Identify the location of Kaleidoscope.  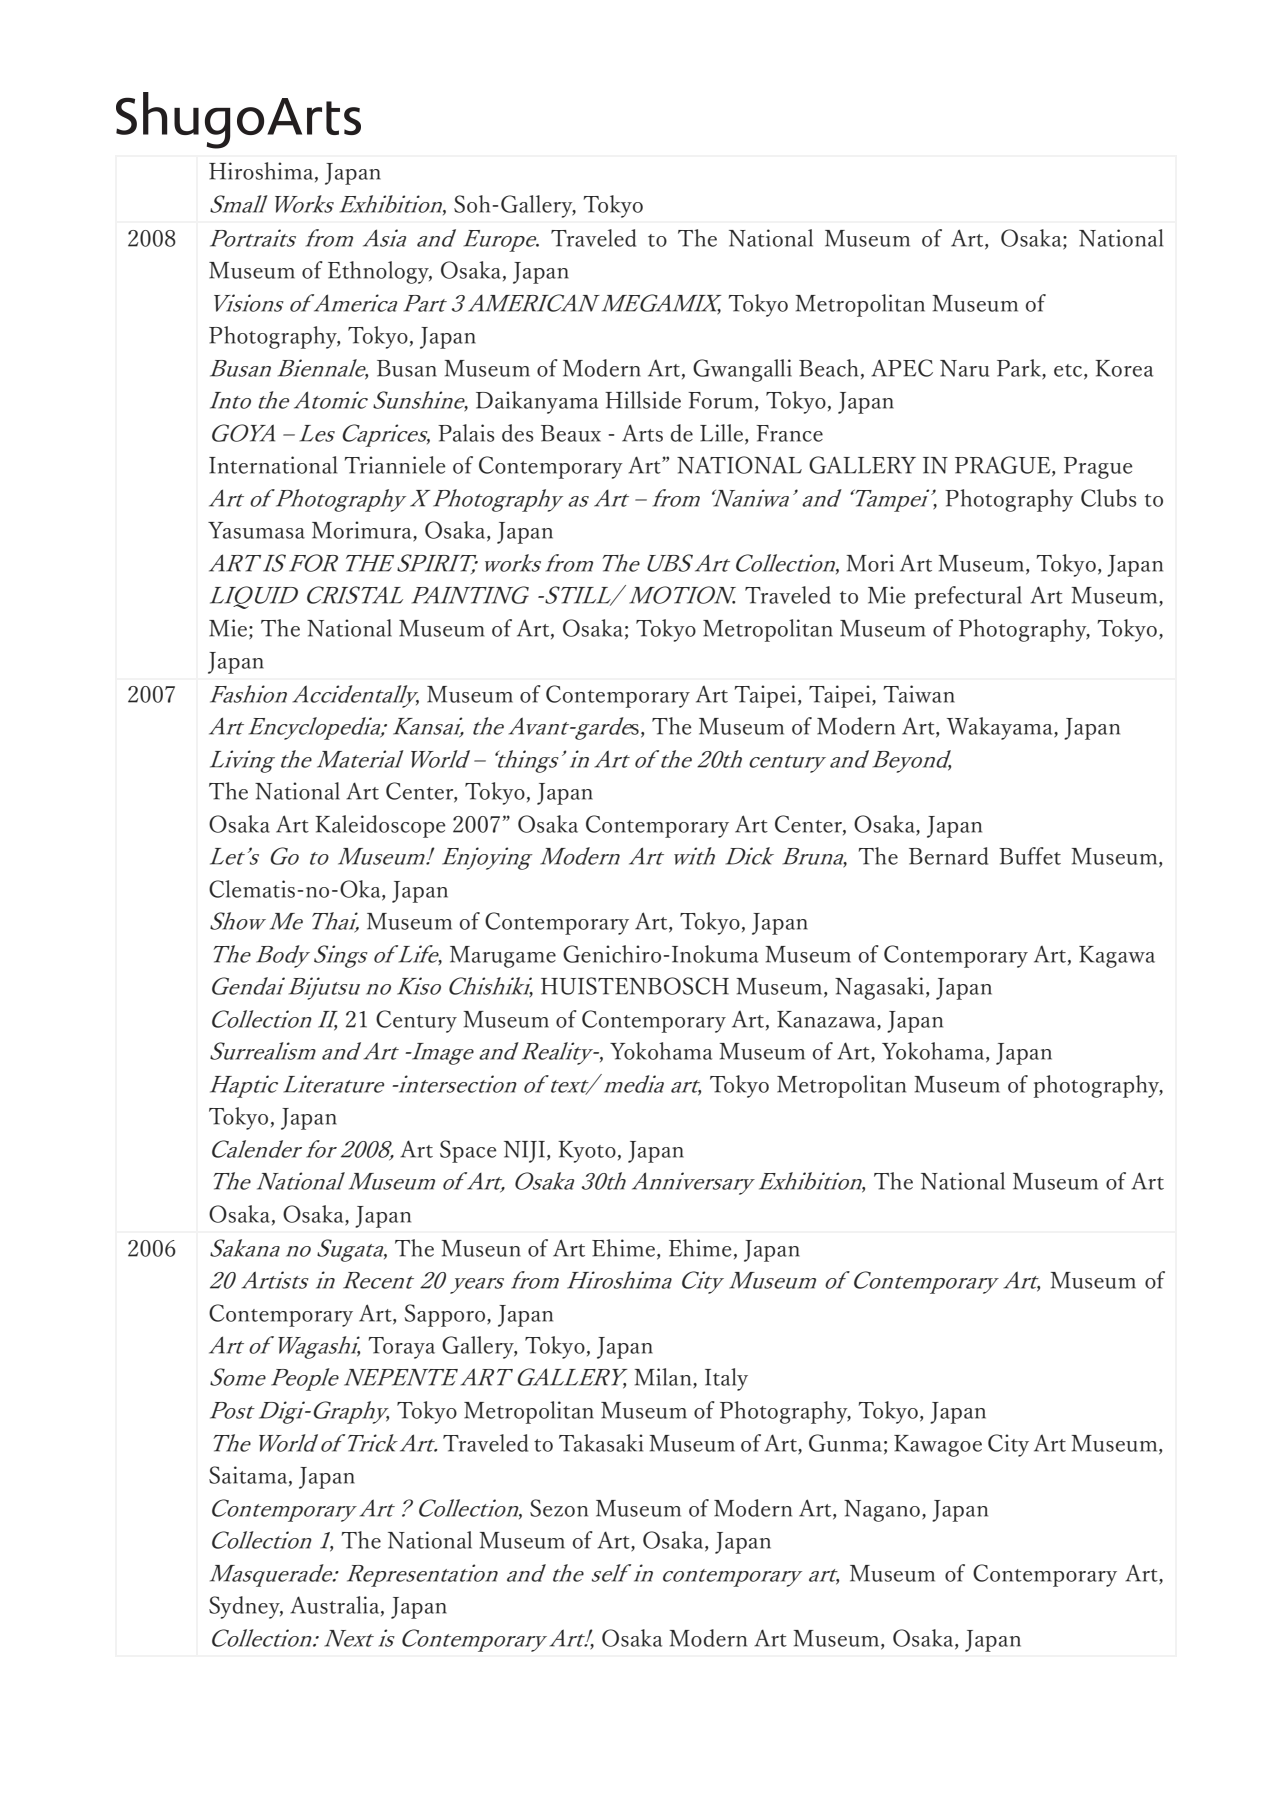
(380, 826).
